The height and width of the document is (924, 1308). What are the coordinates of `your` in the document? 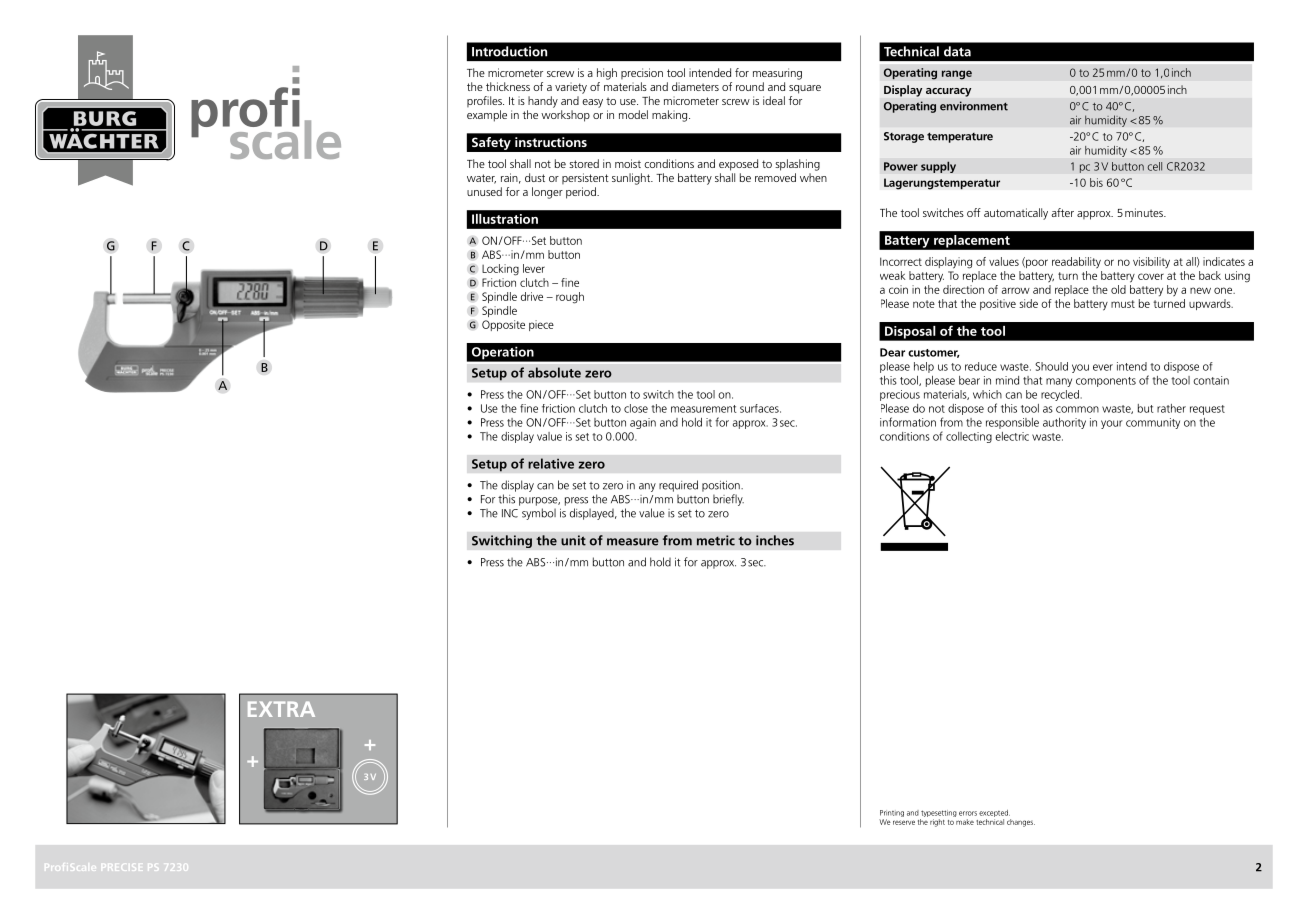 It's located at (1112, 424).
